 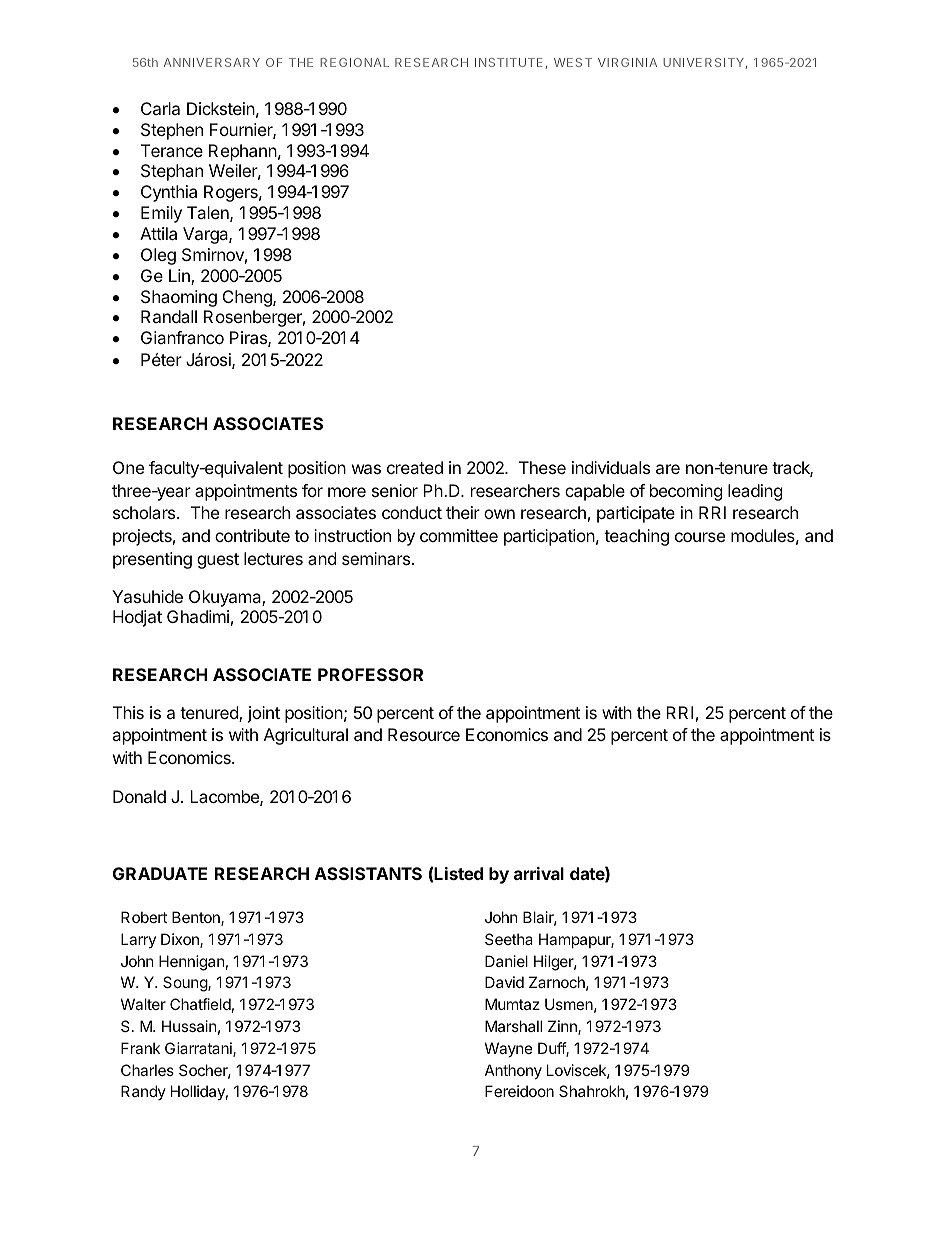 I want to click on arrival, so click(x=539, y=873).
